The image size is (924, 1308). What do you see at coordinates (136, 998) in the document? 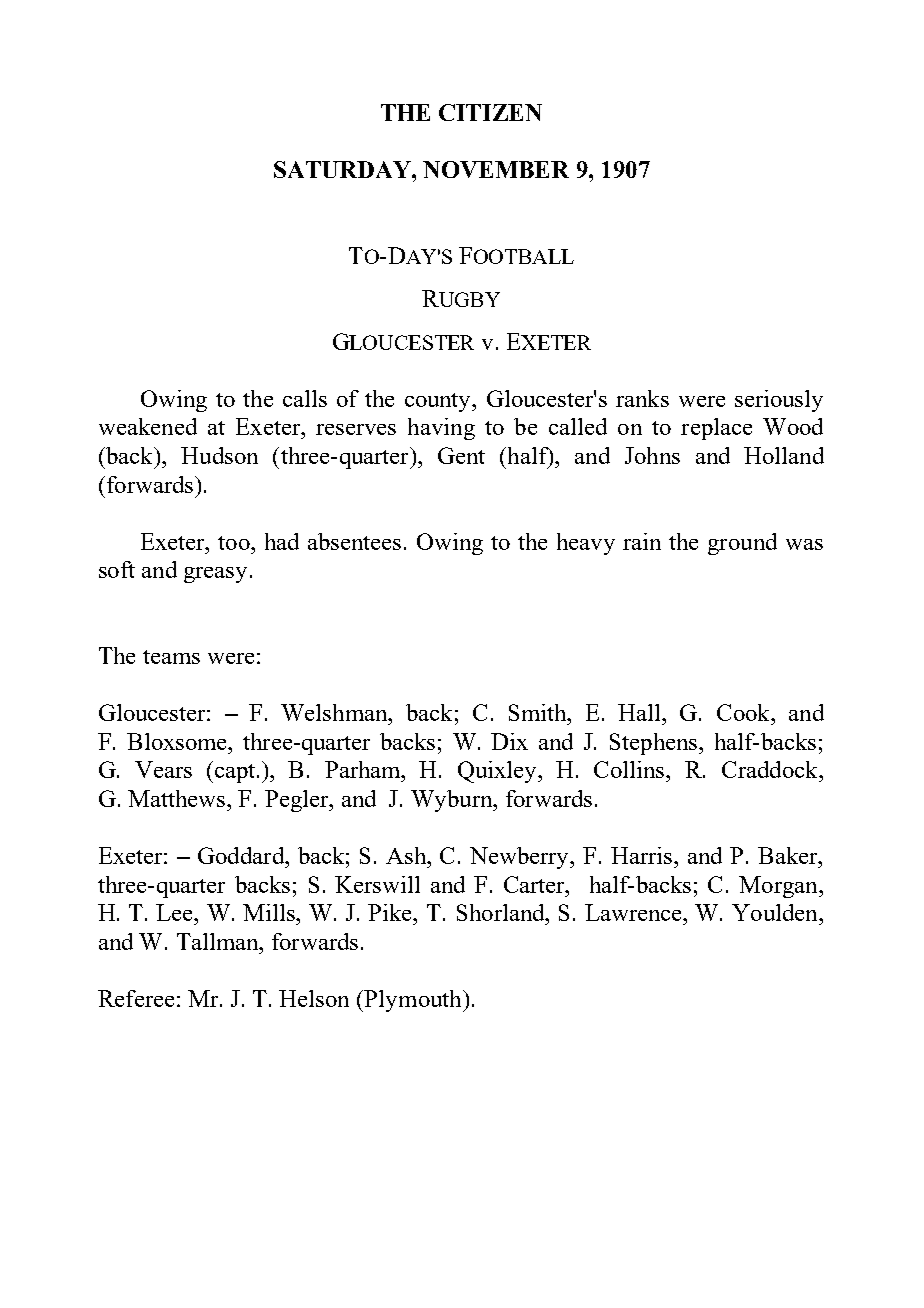
I see `Referee` at bounding box center [136, 998].
